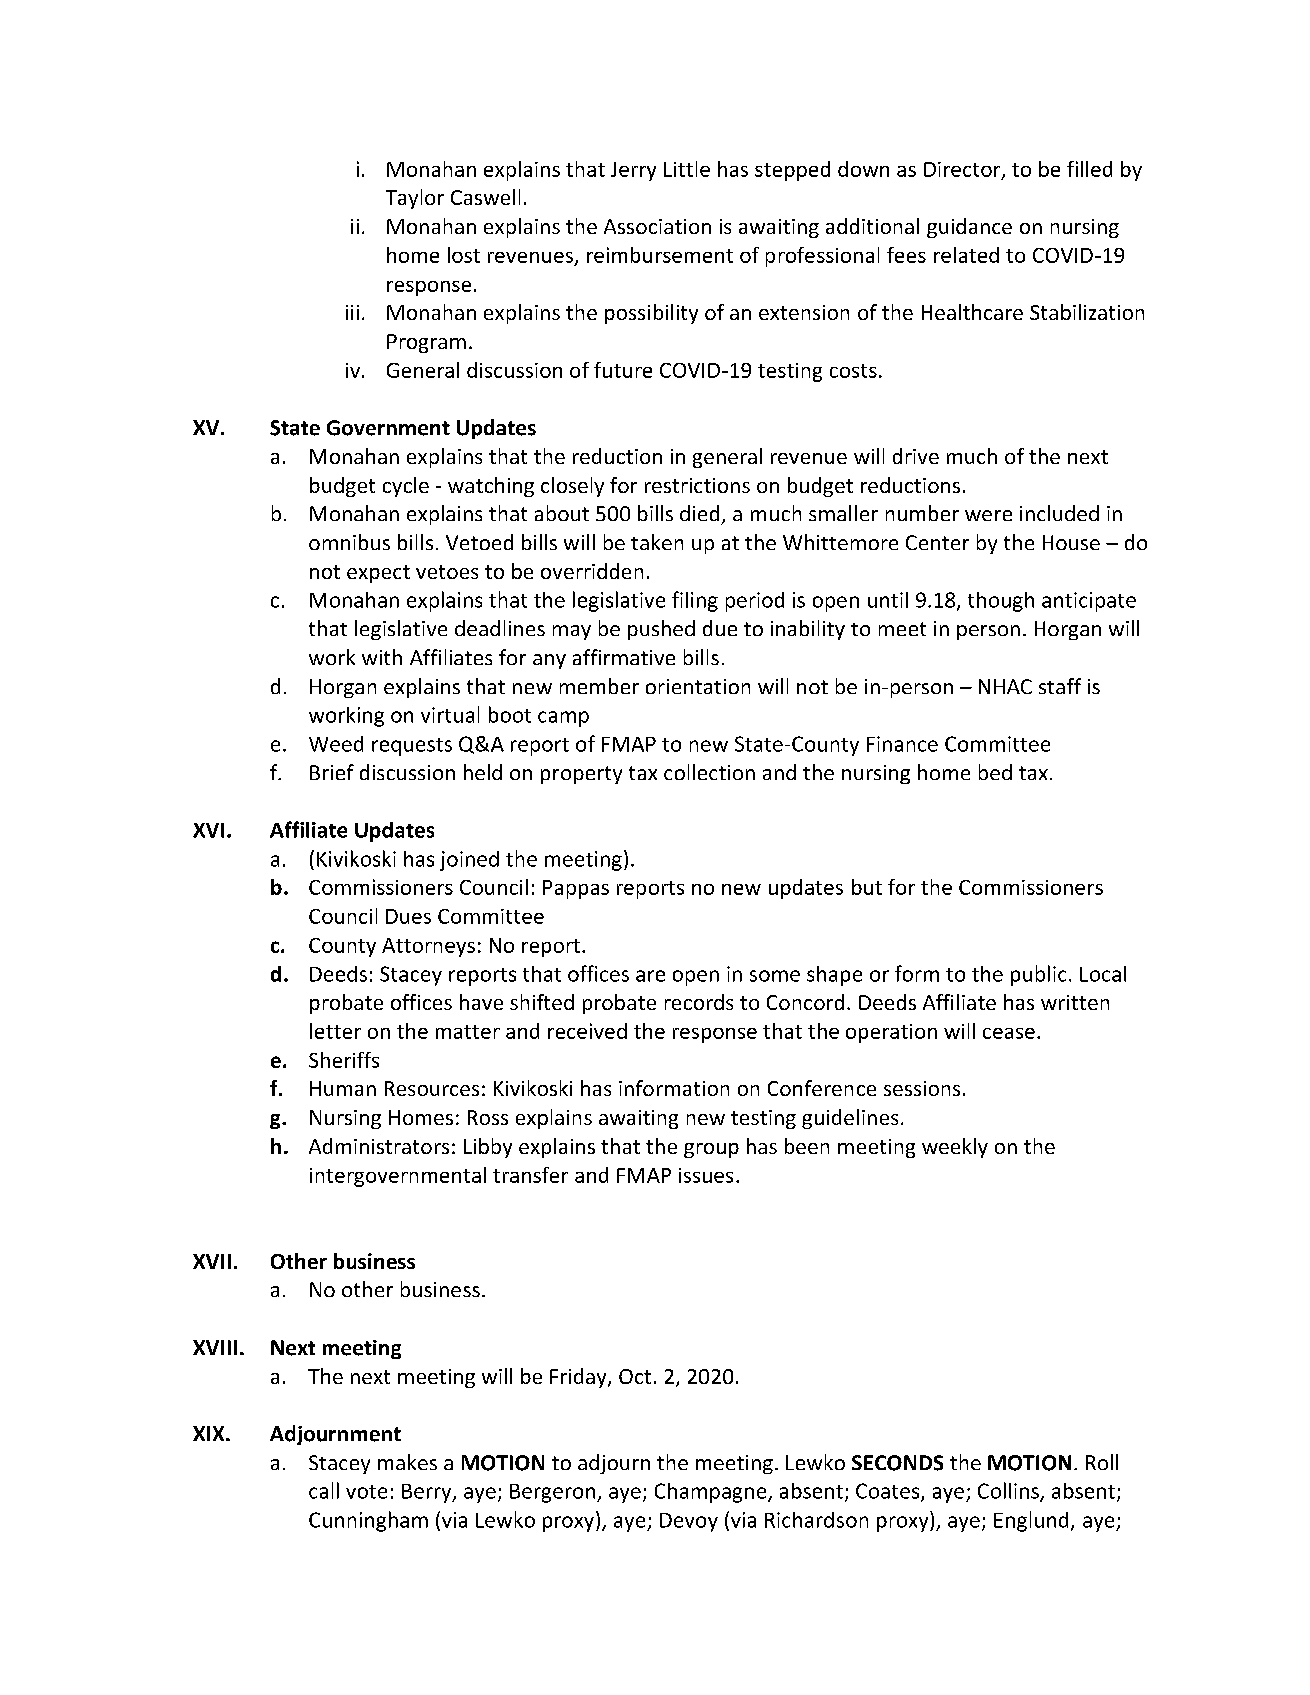 This image has width=1310, height=1695. Describe the element at coordinates (415, 199) in the image. I see `Taylor` at that location.
